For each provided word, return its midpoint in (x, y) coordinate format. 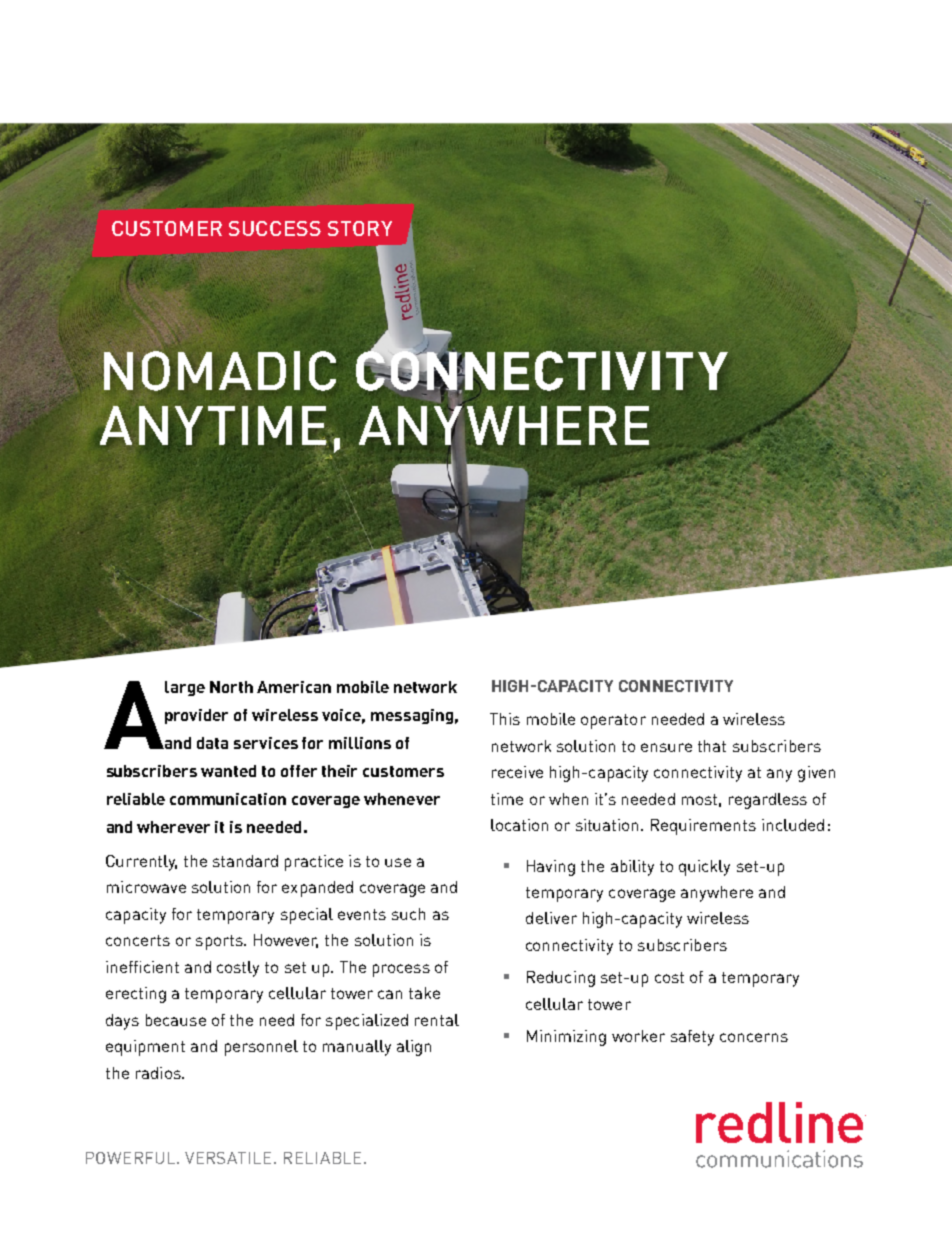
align (414, 1048)
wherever (173, 827)
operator (613, 721)
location (519, 825)
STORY (360, 228)
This (505, 719)
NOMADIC (220, 371)
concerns (754, 1037)
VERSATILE (230, 1158)
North (231, 687)
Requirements (703, 827)
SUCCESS (275, 228)
